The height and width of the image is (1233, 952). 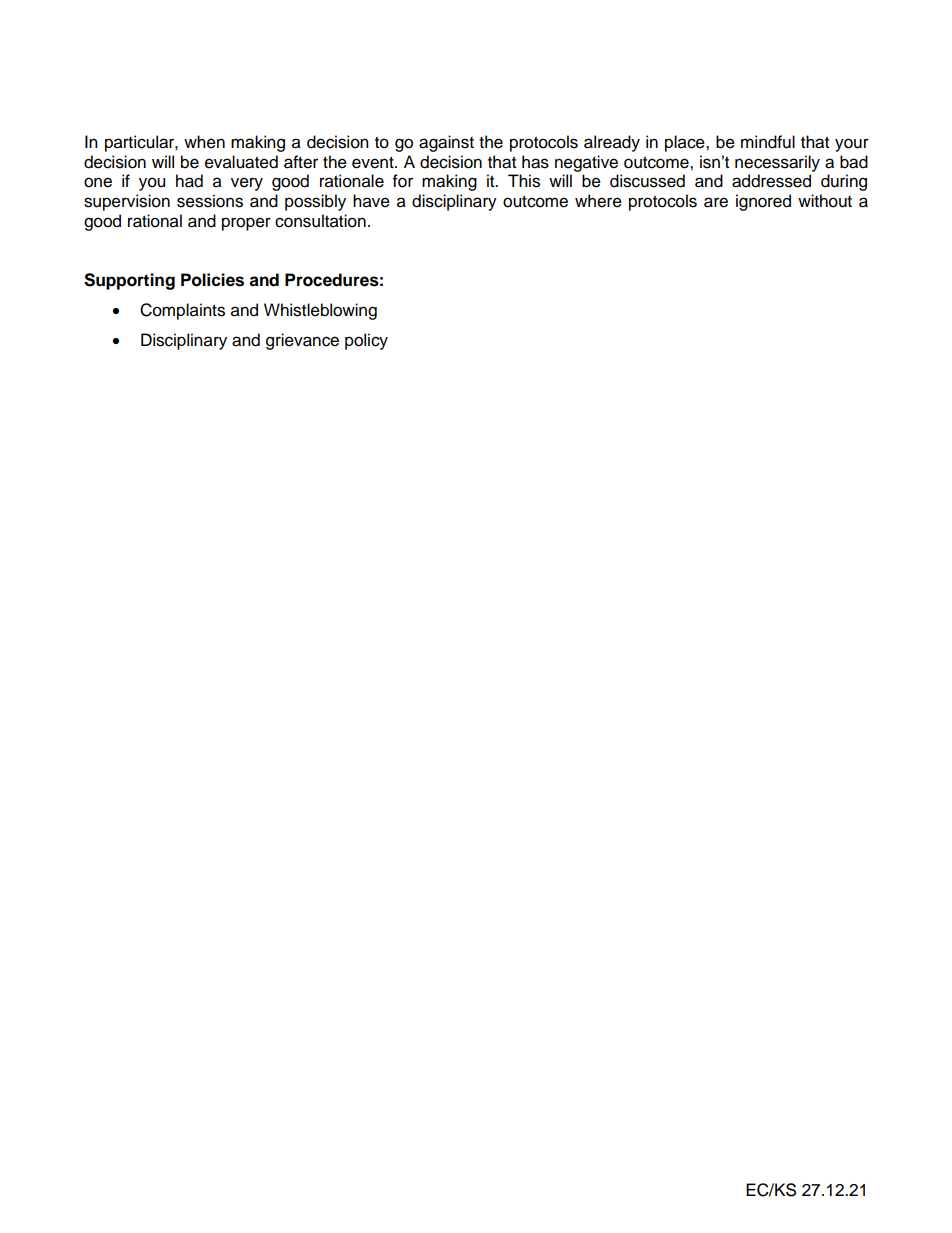 What do you see at coordinates (768, 142) in the image?
I see `mindful` at bounding box center [768, 142].
